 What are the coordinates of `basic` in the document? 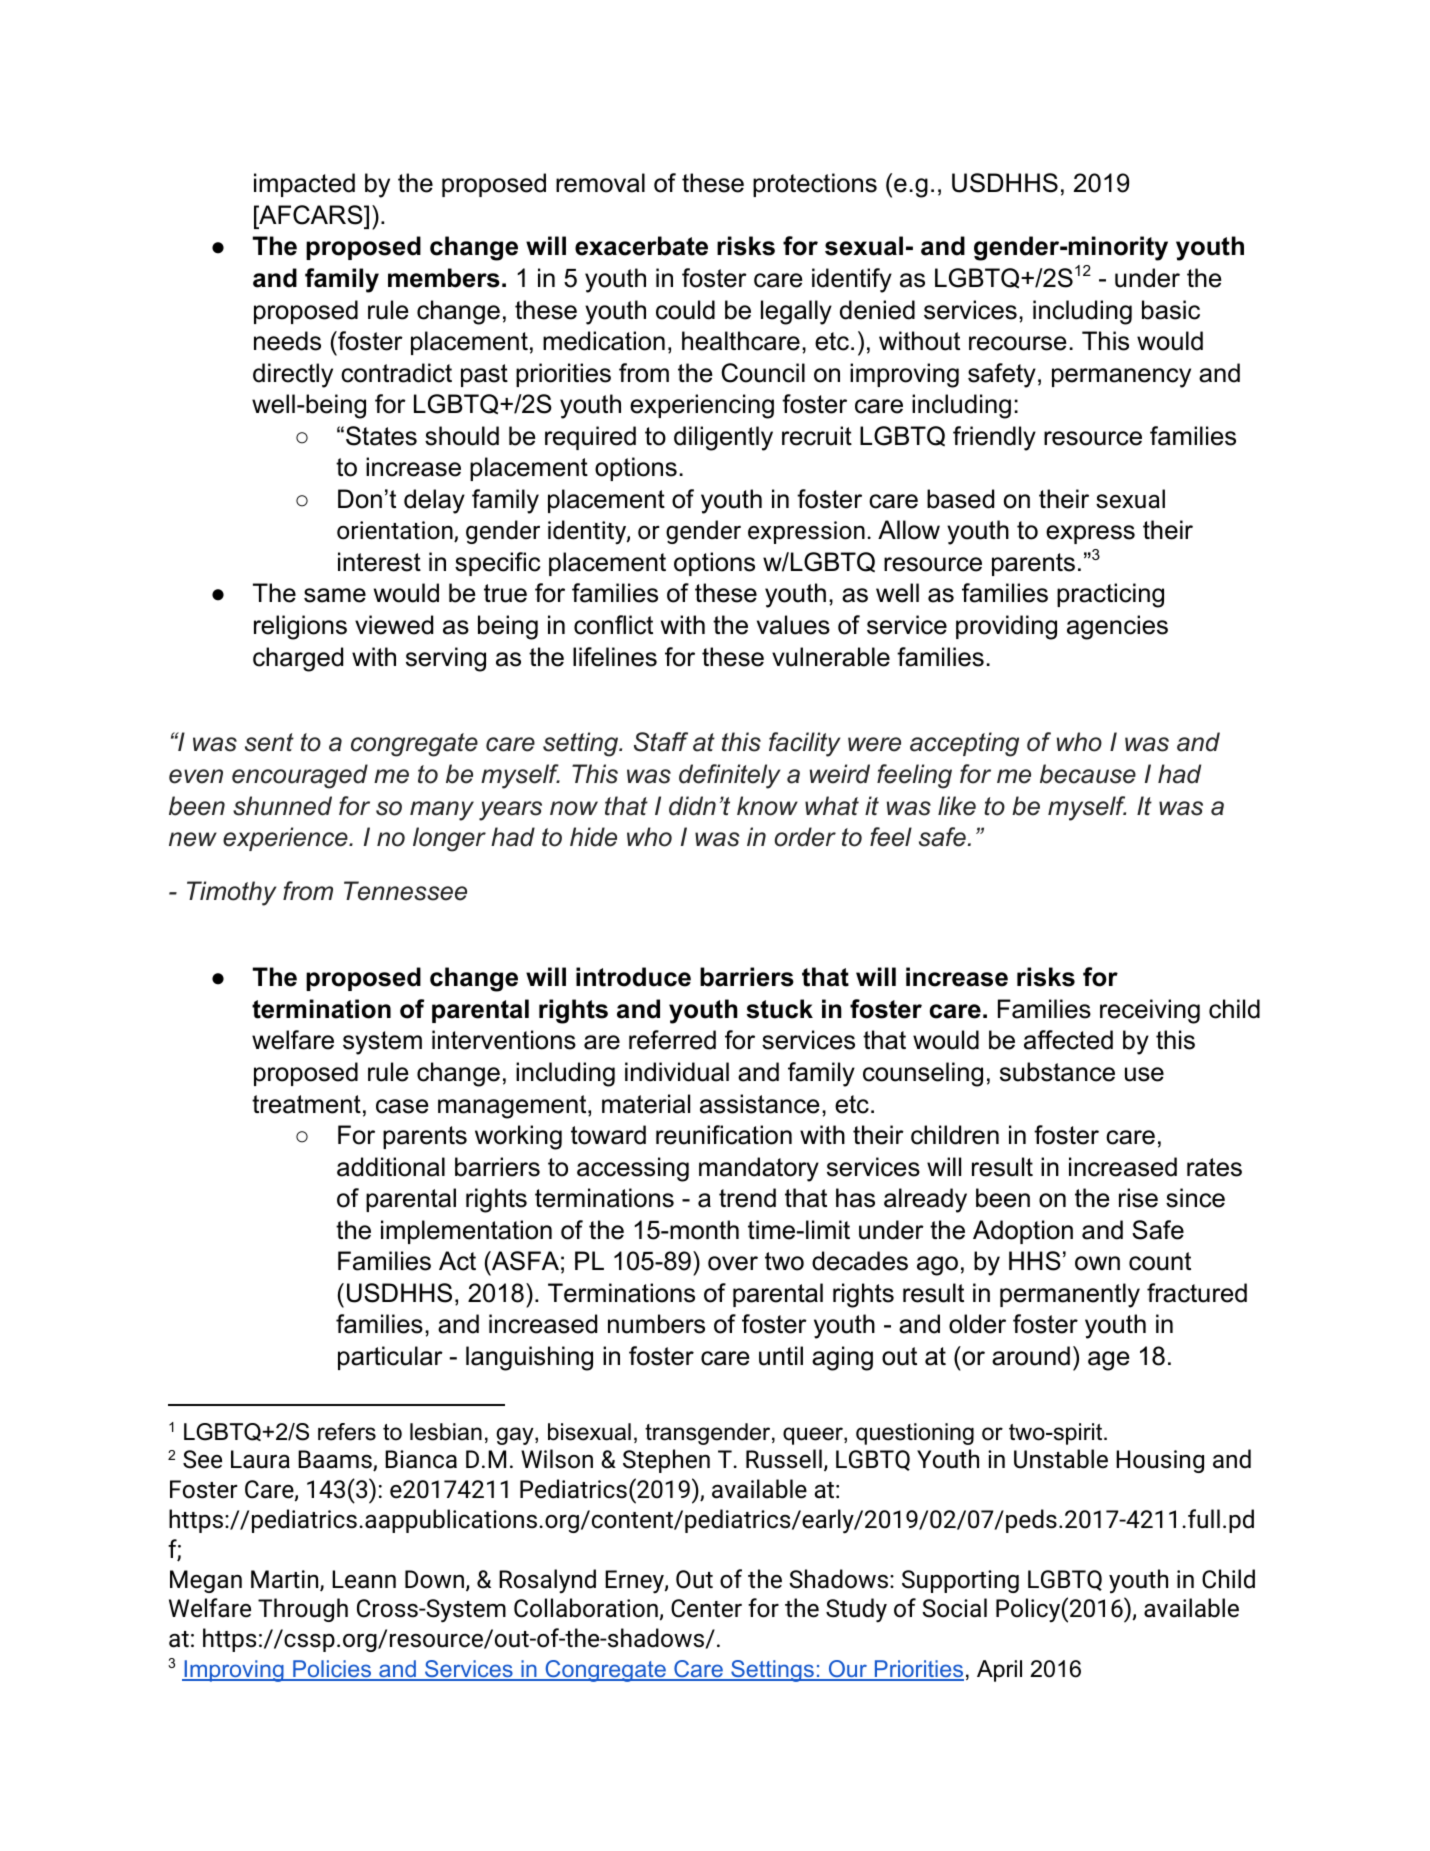 It's located at (1171, 310).
